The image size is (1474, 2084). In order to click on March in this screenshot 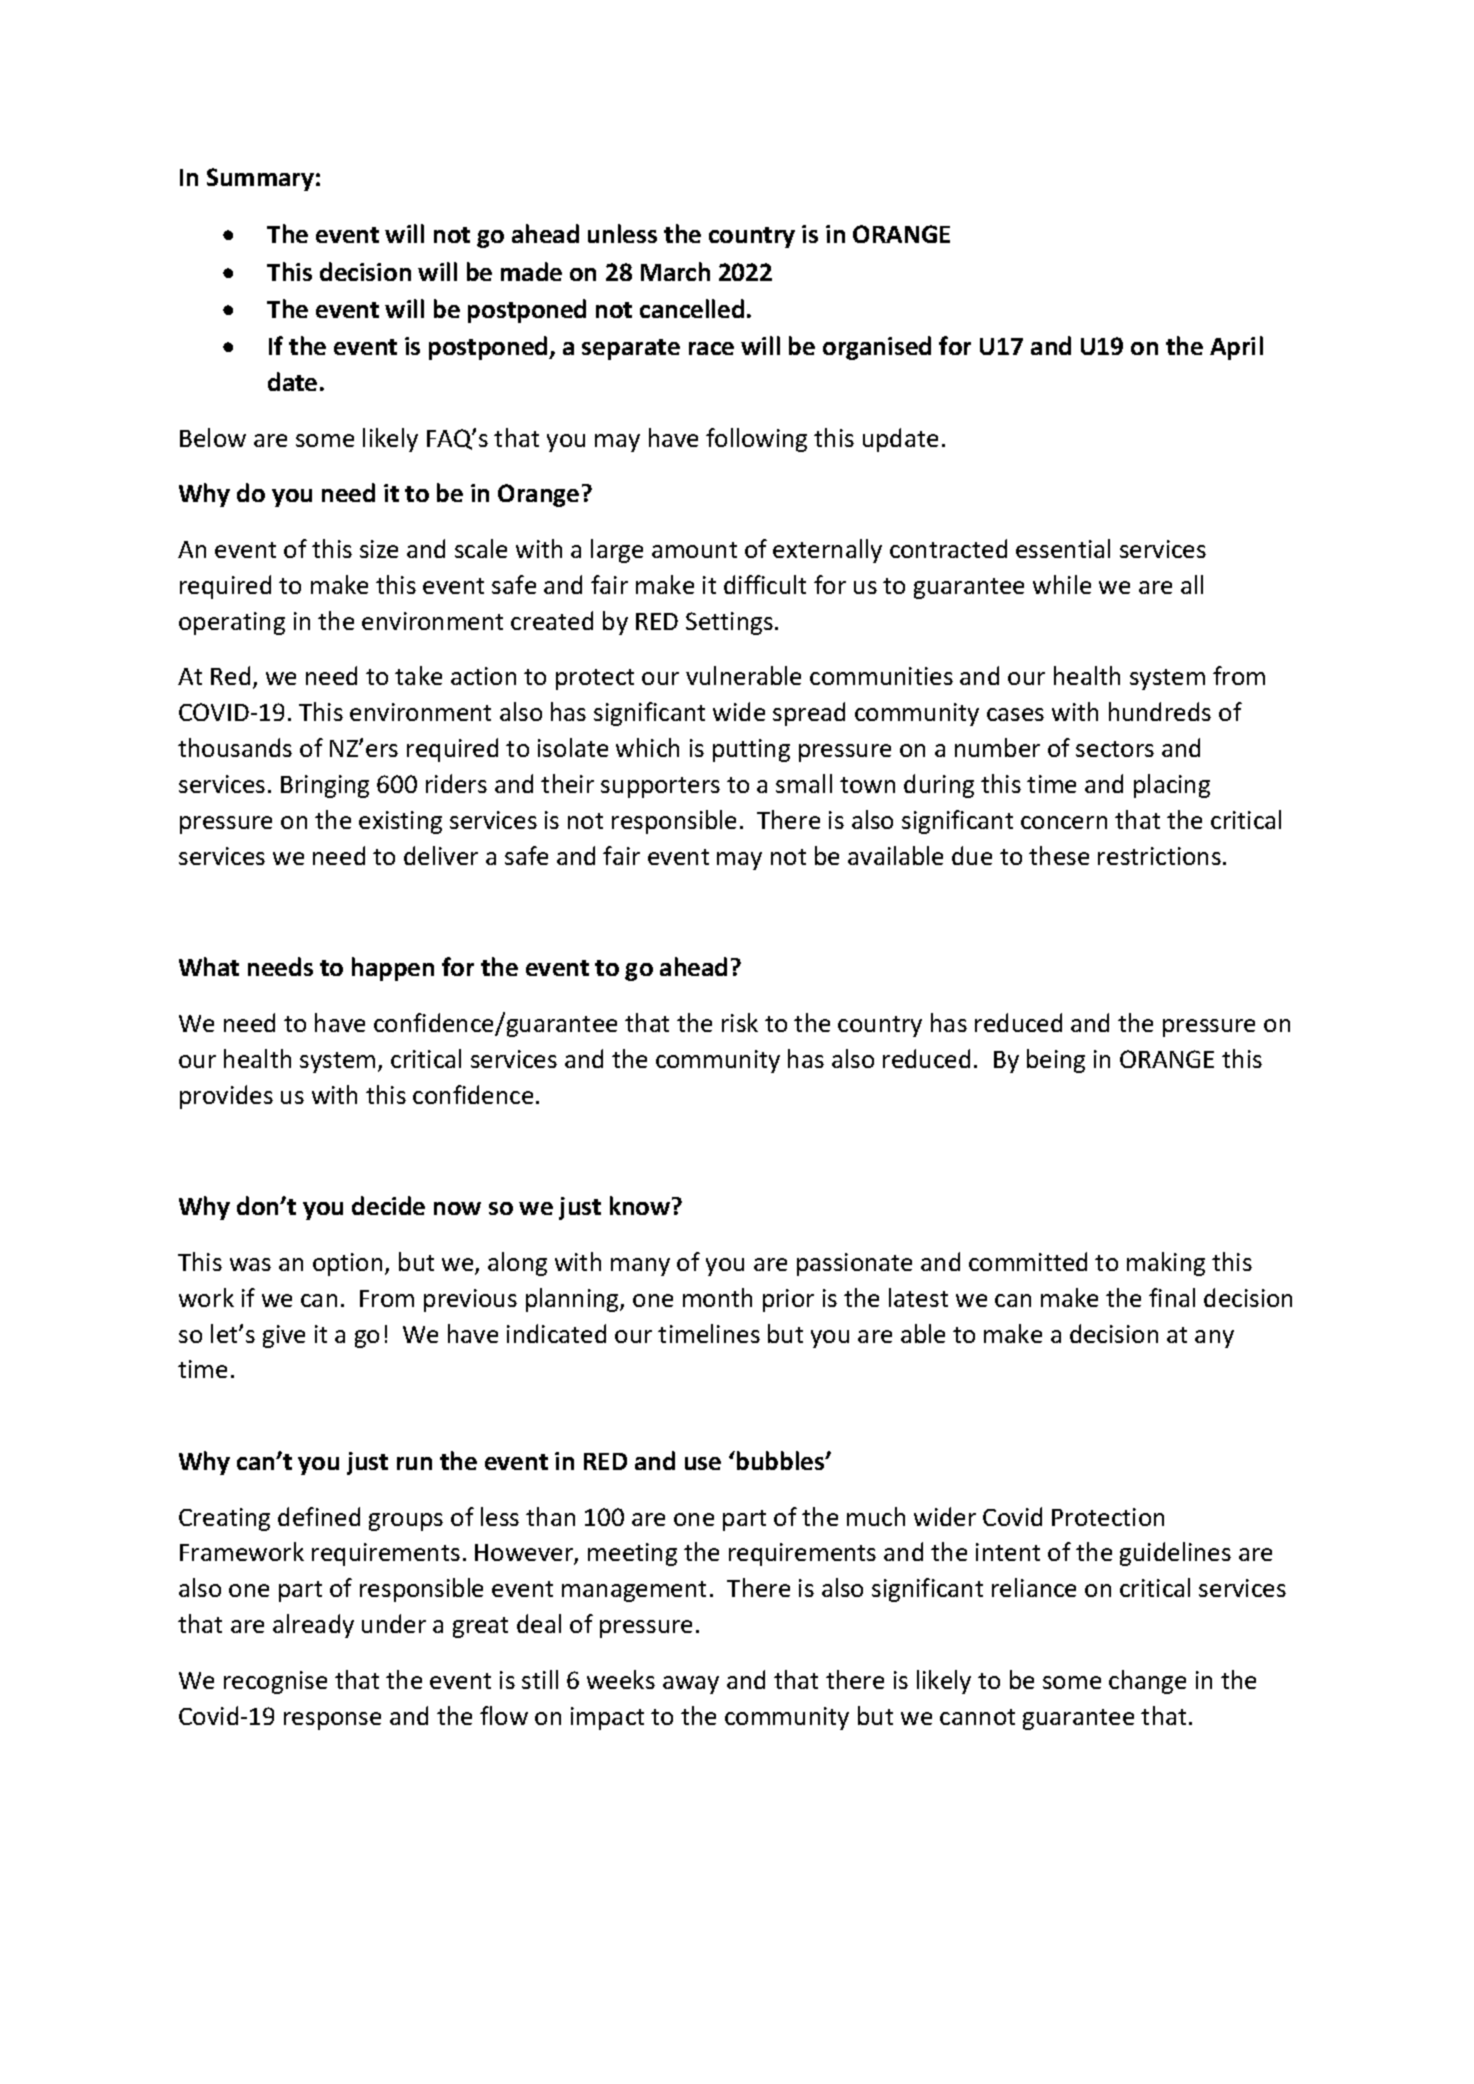, I will do `click(675, 271)`.
